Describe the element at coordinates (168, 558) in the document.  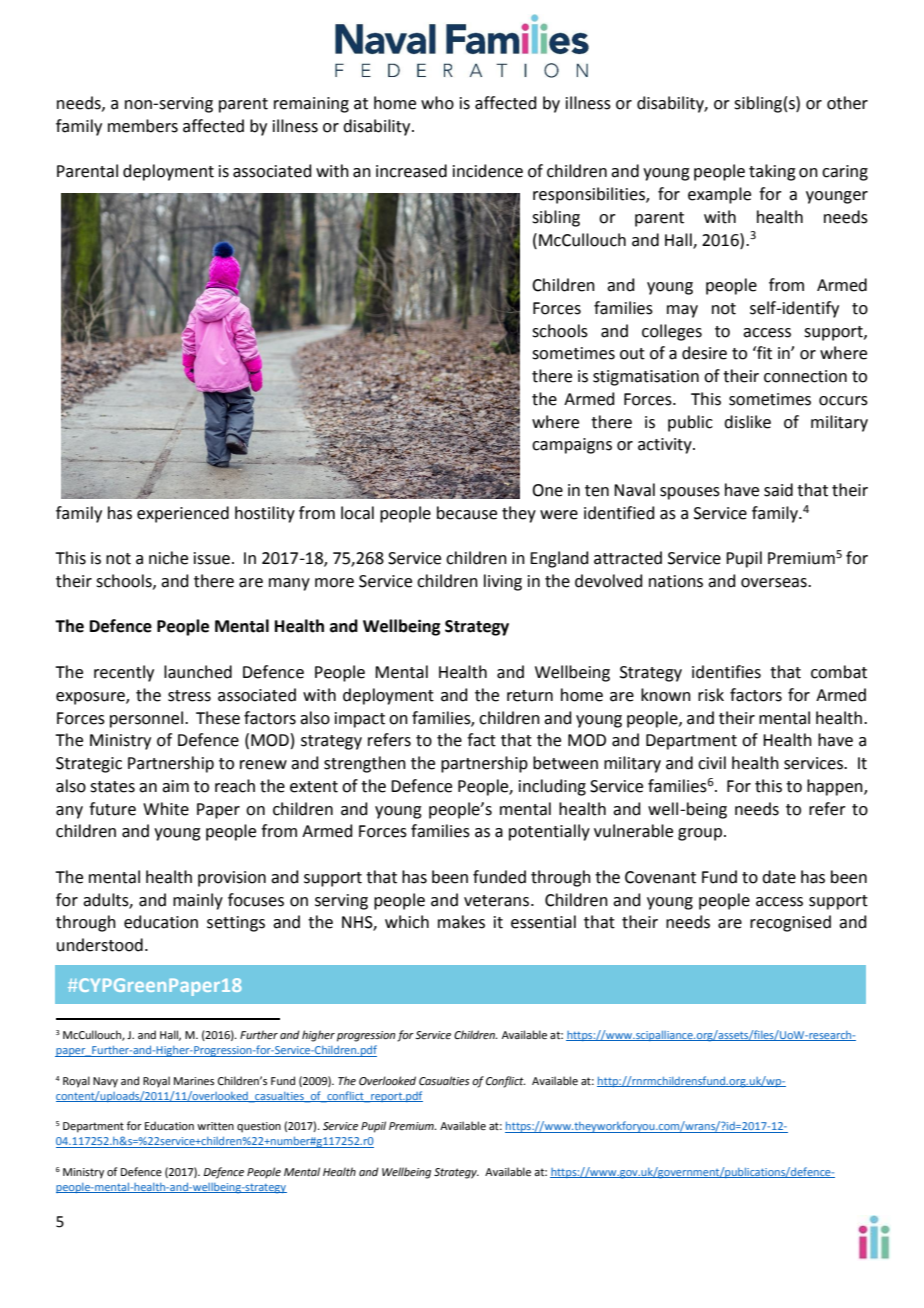
I see `niche` at that location.
